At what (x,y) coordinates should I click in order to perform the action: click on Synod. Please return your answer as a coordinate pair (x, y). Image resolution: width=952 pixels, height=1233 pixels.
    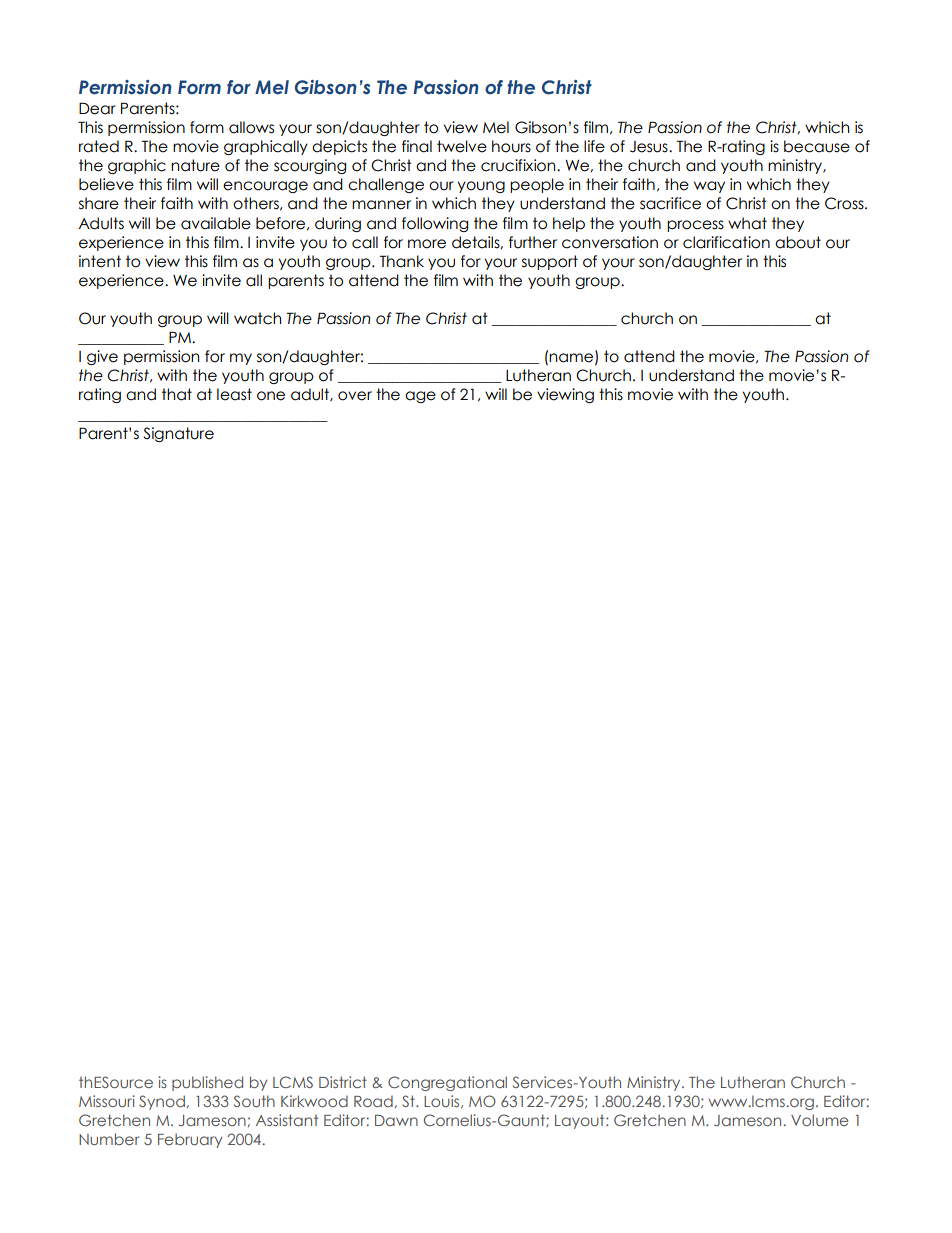
    Looking at the image, I should click on (162, 1102).
